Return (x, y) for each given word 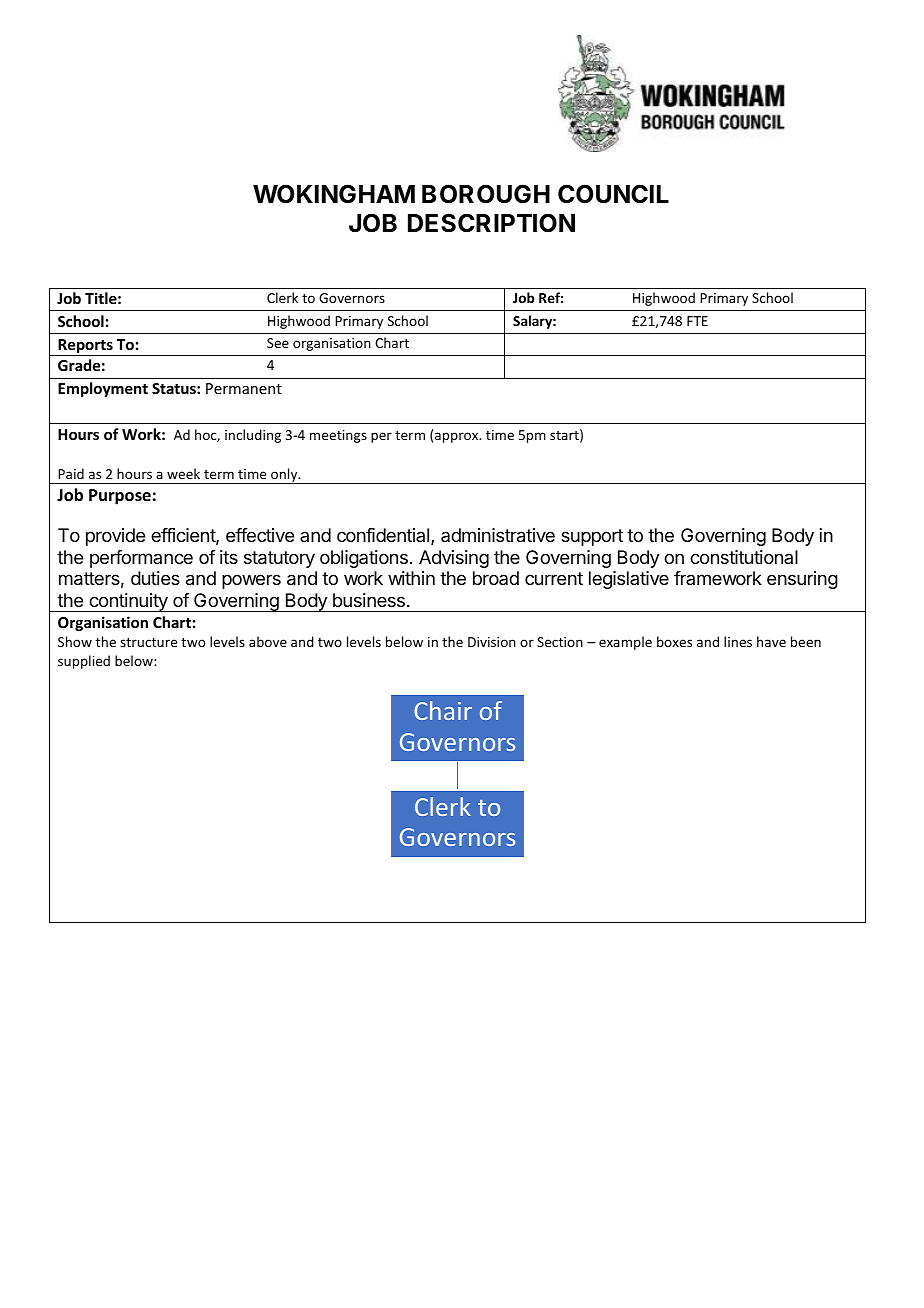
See (278, 343)
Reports (85, 347)
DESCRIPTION (491, 223)
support (592, 537)
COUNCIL (613, 194)
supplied (84, 662)
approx (458, 437)
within (411, 578)
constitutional (744, 557)
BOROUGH (486, 194)
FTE (697, 321)
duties (155, 578)
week (183, 473)
